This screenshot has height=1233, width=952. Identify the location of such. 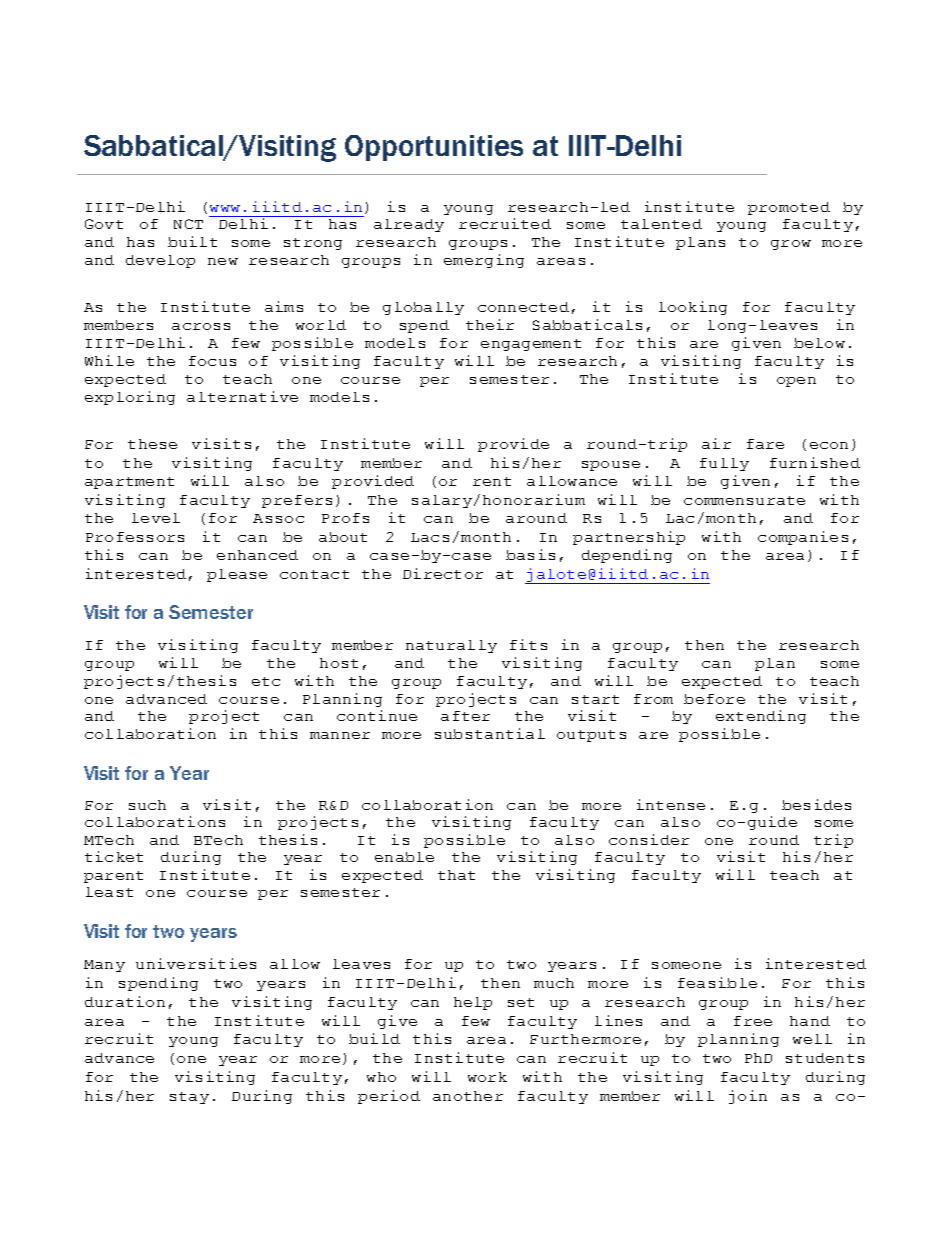
(147, 805).
